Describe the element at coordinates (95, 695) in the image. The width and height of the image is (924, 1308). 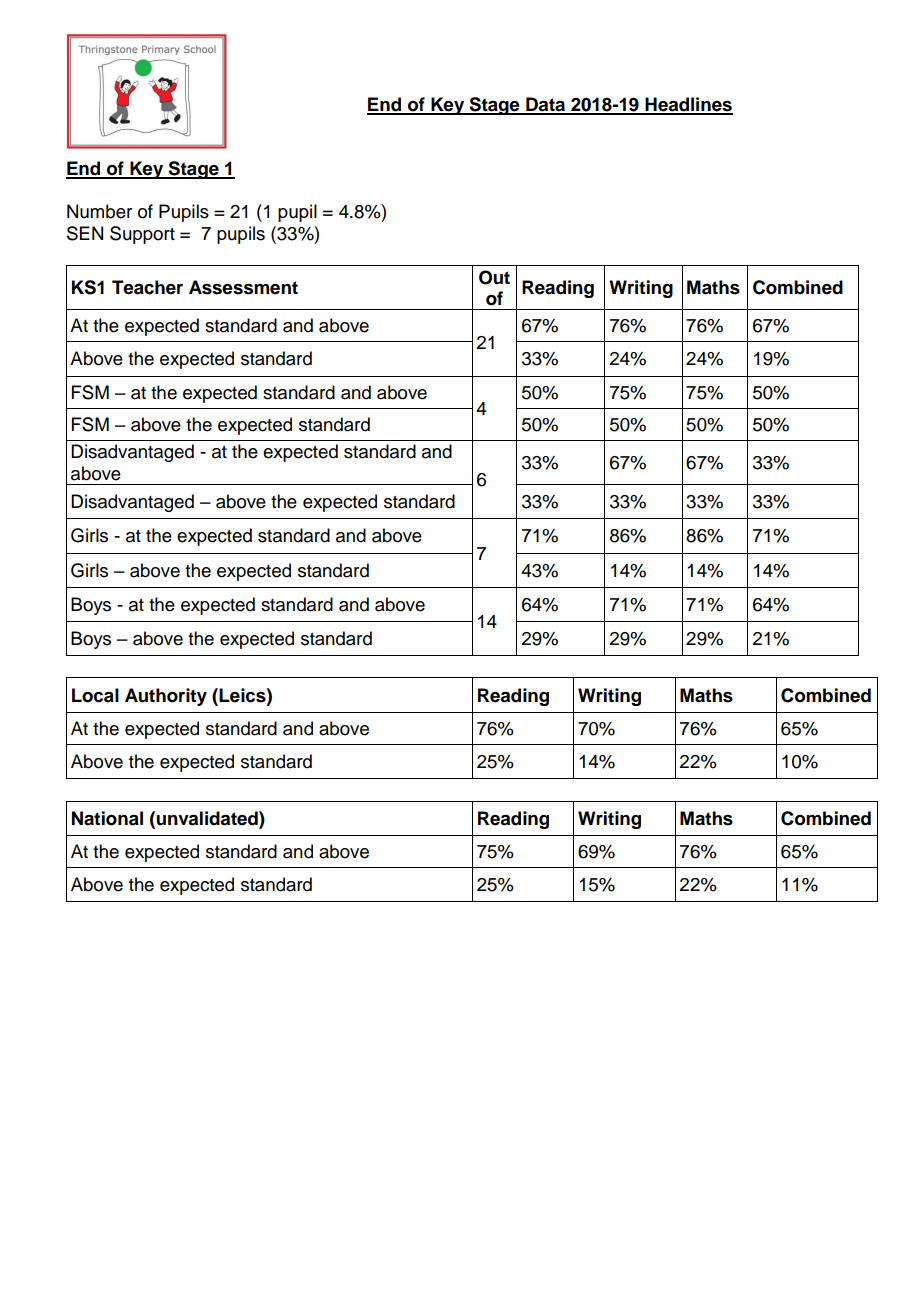
I see `Local` at that location.
